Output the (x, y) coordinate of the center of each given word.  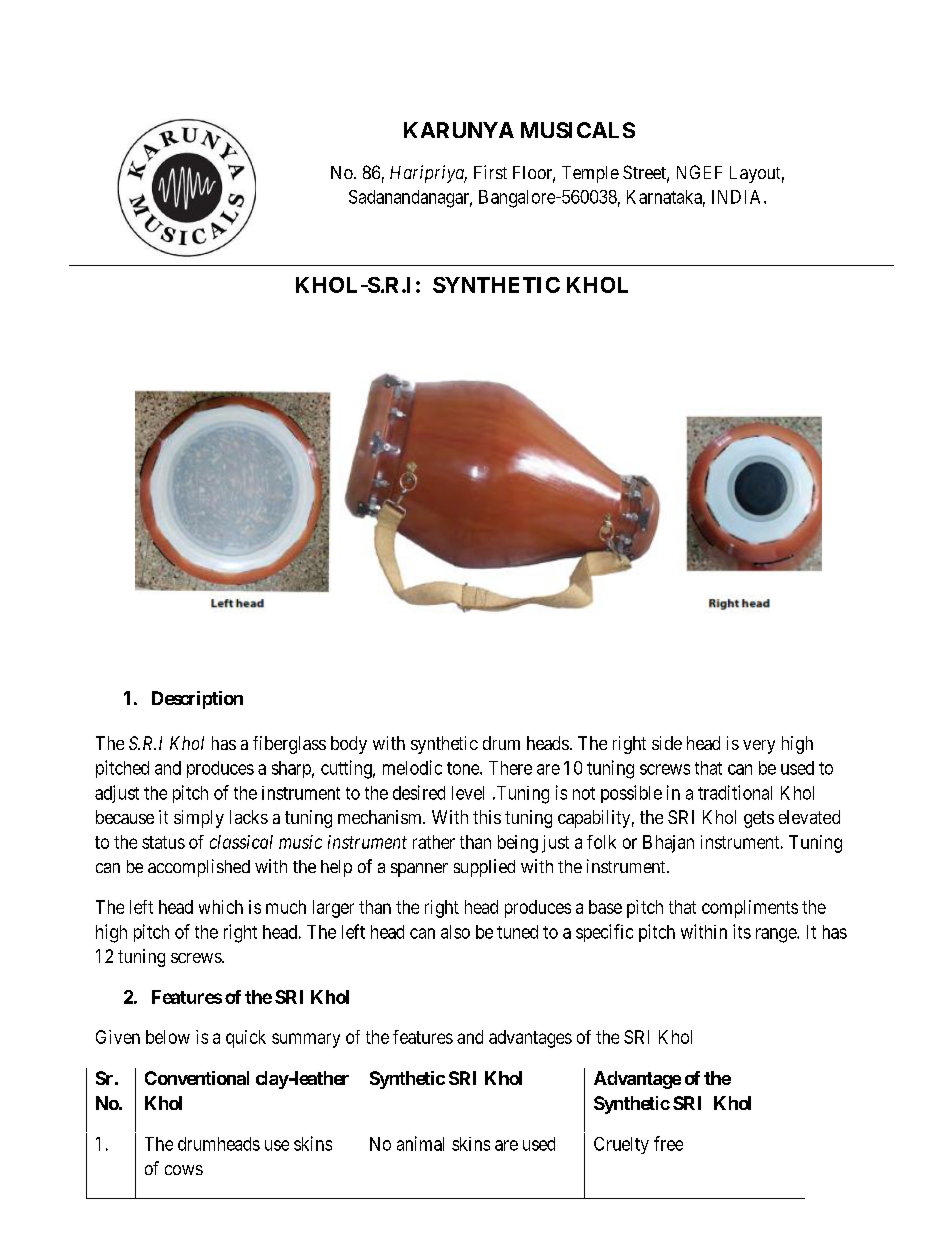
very (759, 747)
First (490, 172)
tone (464, 768)
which (221, 907)
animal (420, 1143)
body (349, 745)
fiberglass (289, 745)
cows (184, 1170)
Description (197, 700)
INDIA (738, 197)
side (667, 743)
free (668, 1143)
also (455, 932)
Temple (590, 174)
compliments (750, 909)
